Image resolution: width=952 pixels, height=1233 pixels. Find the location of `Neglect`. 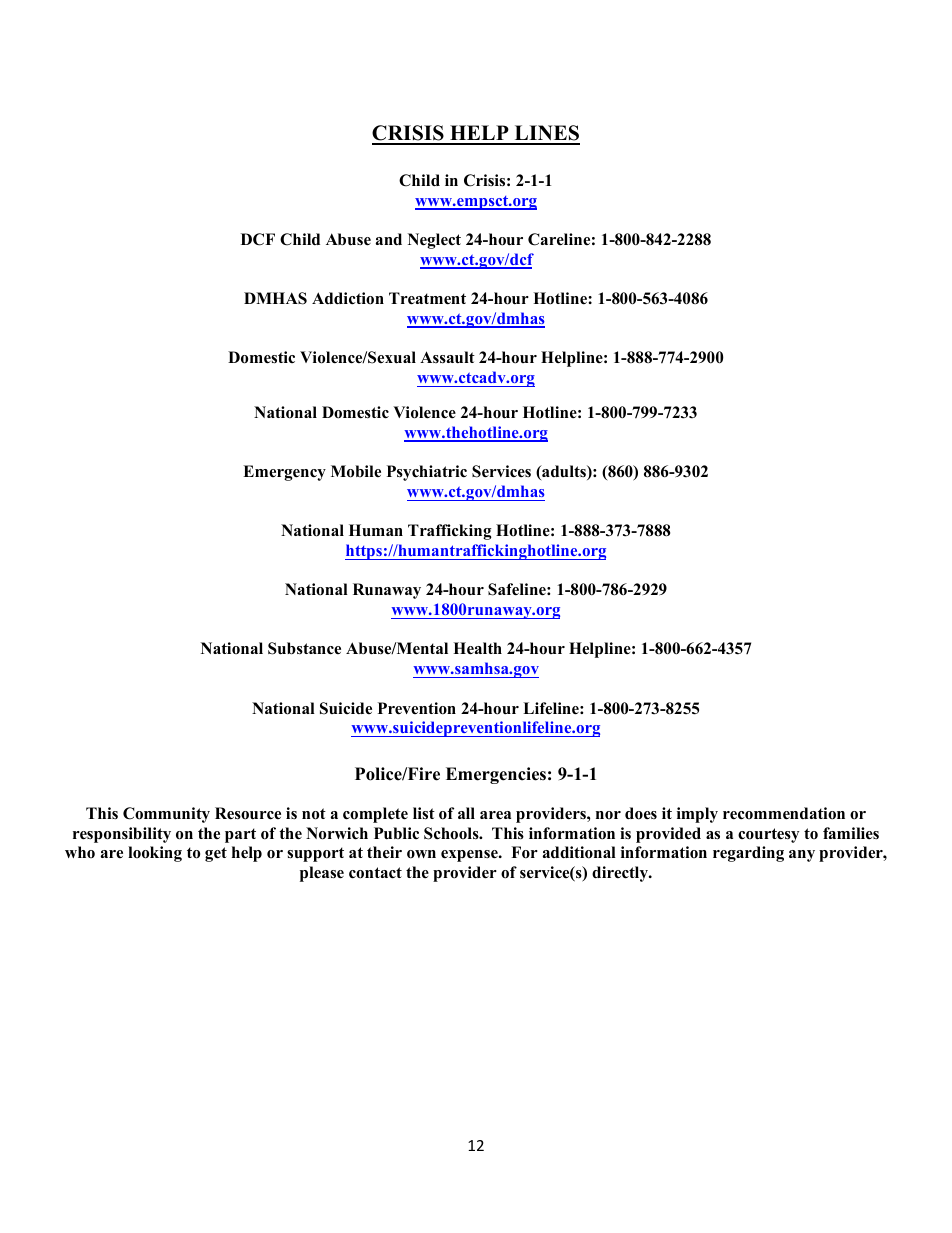

Neglect is located at coordinates (434, 241).
